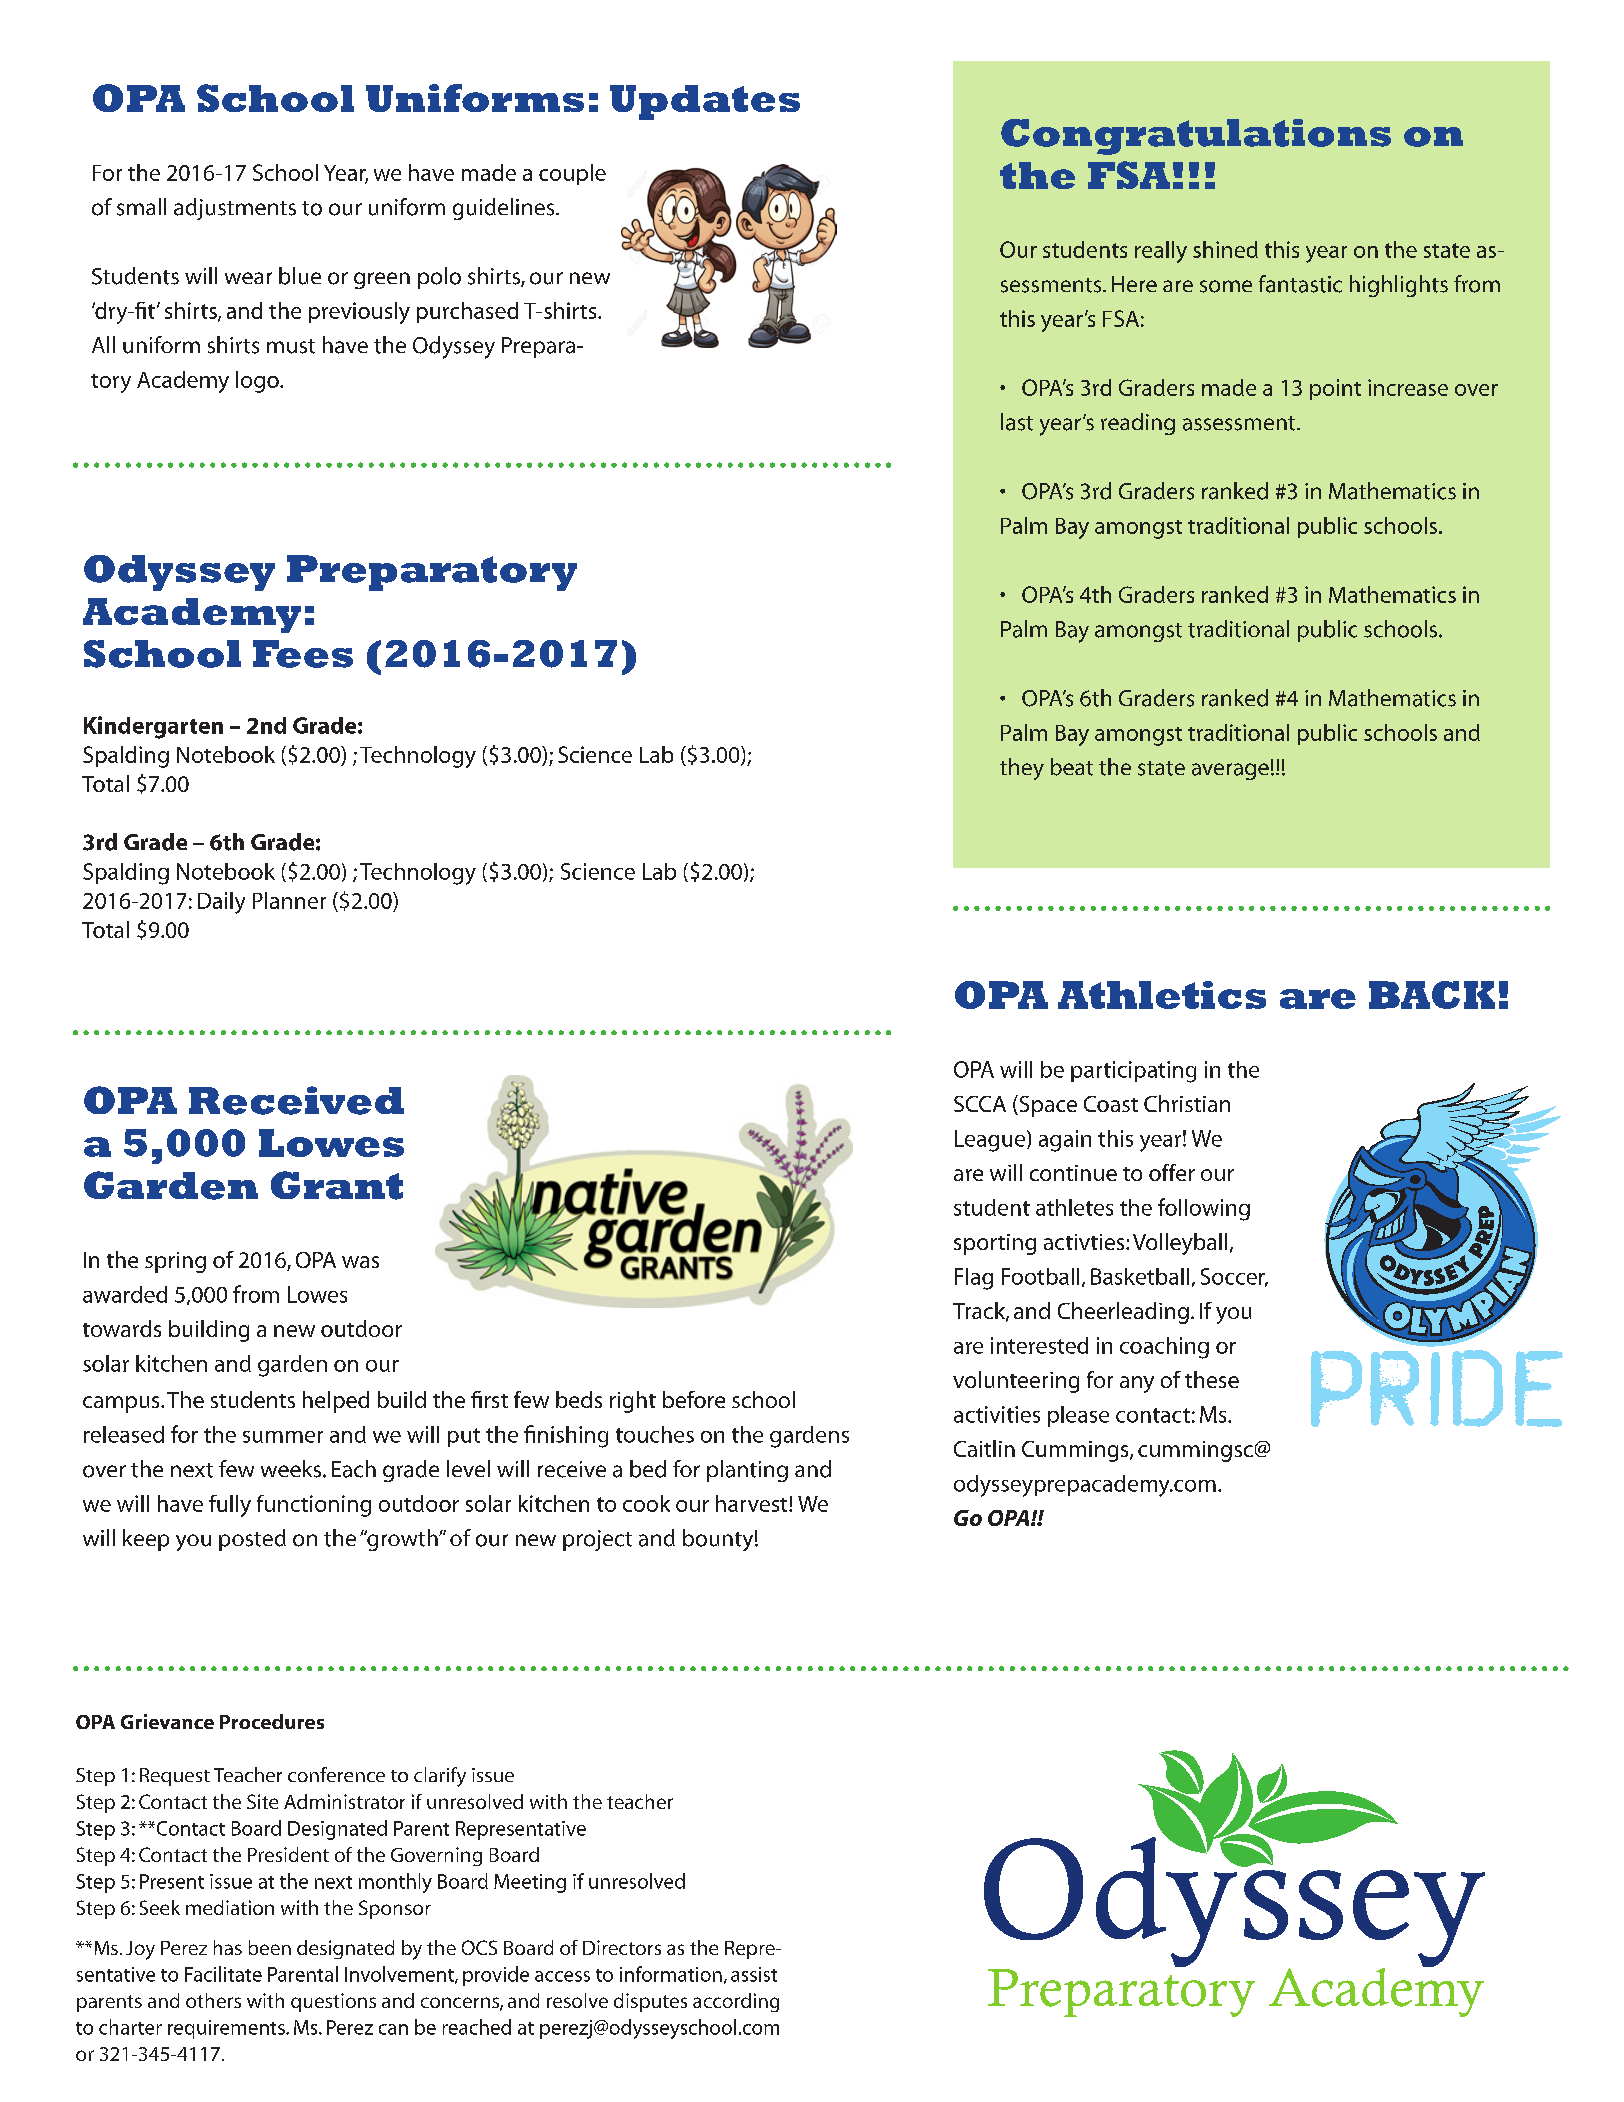 Image resolution: width=1624 pixels, height=2102 pixels. Describe the element at coordinates (754, 1974) in the screenshot. I see `assist` at that location.
